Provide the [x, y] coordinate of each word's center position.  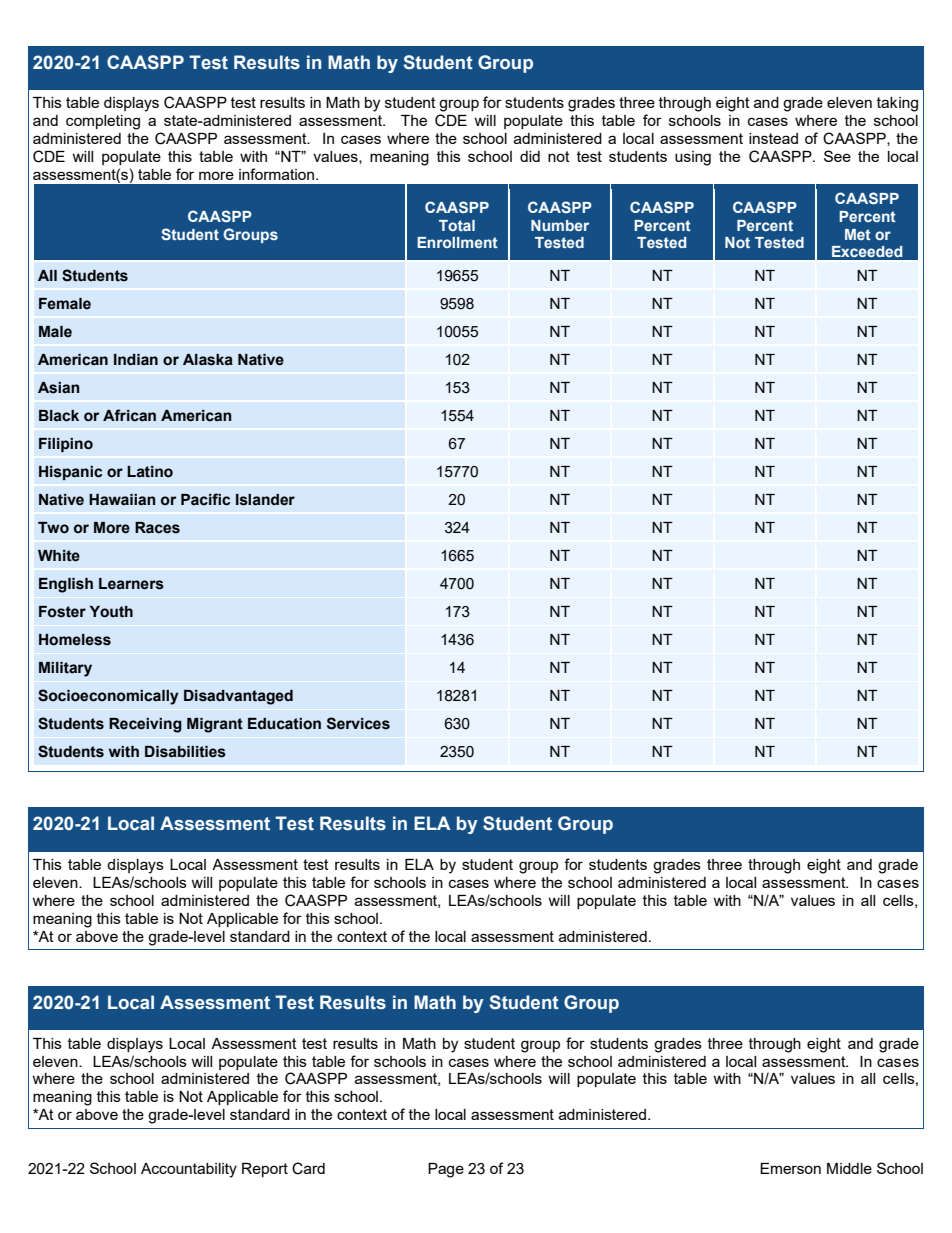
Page [446, 1170]
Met [858, 234]
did [530, 156]
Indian [136, 360]
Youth [111, 612]
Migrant [215, 725]
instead [773, 138]
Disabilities [185, 752]
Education [284, 724]
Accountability [189, 1170]
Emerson [790, 1168]
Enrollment [457, 242]
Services [358, 723]
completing [103, 122]
